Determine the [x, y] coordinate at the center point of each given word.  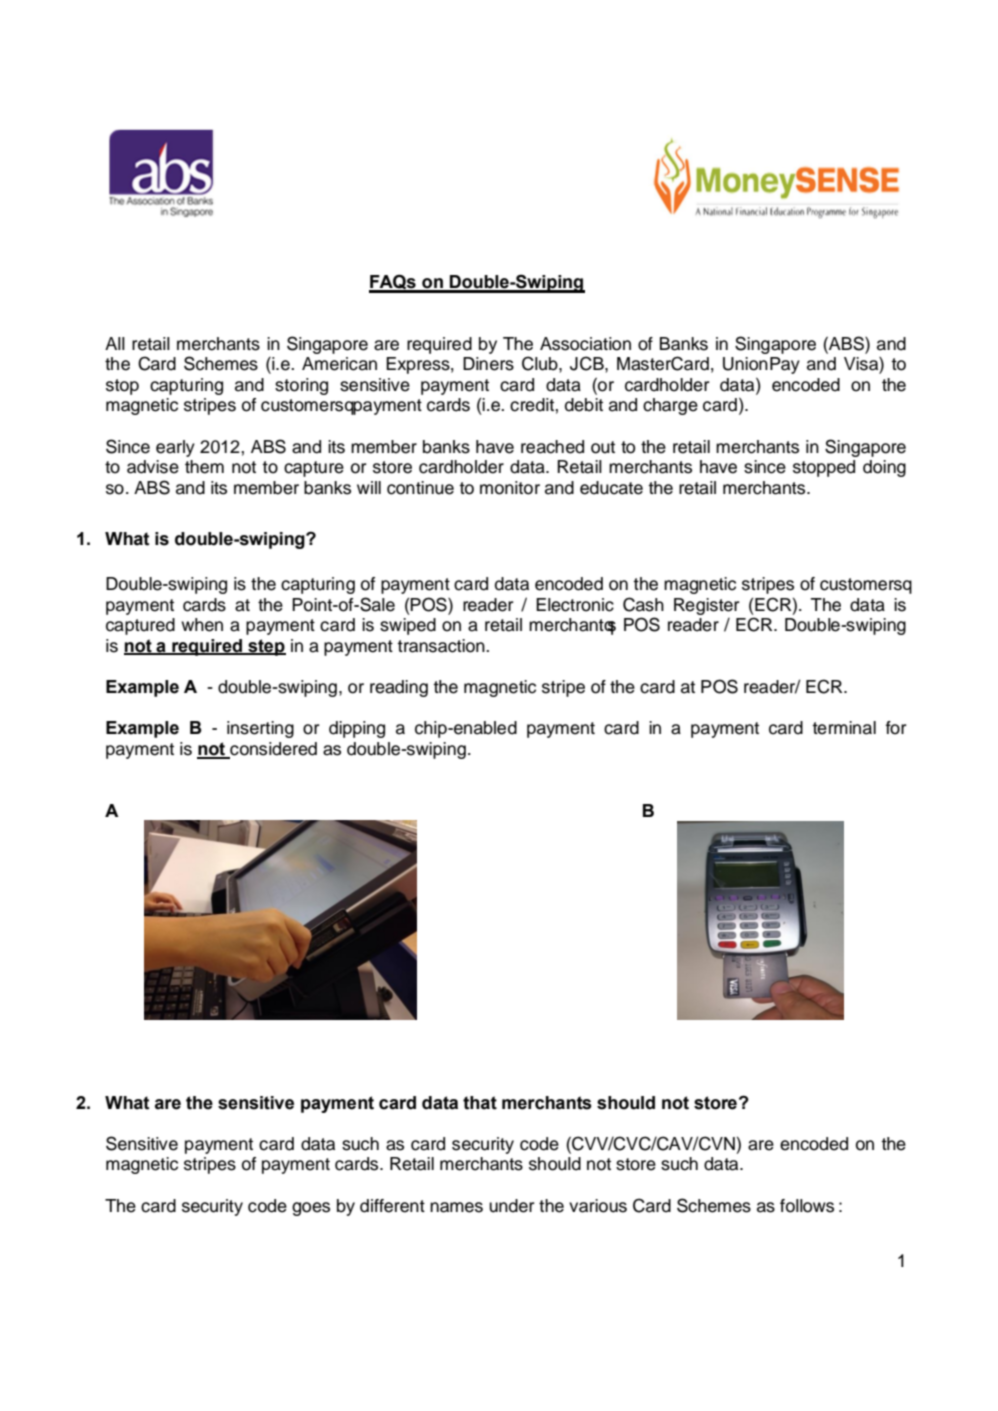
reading [399, 688]
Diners [488, 364]
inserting [260, 729]
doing [884, 468]
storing [301, 386]
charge [670, 406]
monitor [510, 488]
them [204, 467]
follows [807, 1206]
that [480, 1103]
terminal [844, 728]
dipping [357, 729]
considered [272, 750]
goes [311, 1209]
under [512, 1206]
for [896, 728]
